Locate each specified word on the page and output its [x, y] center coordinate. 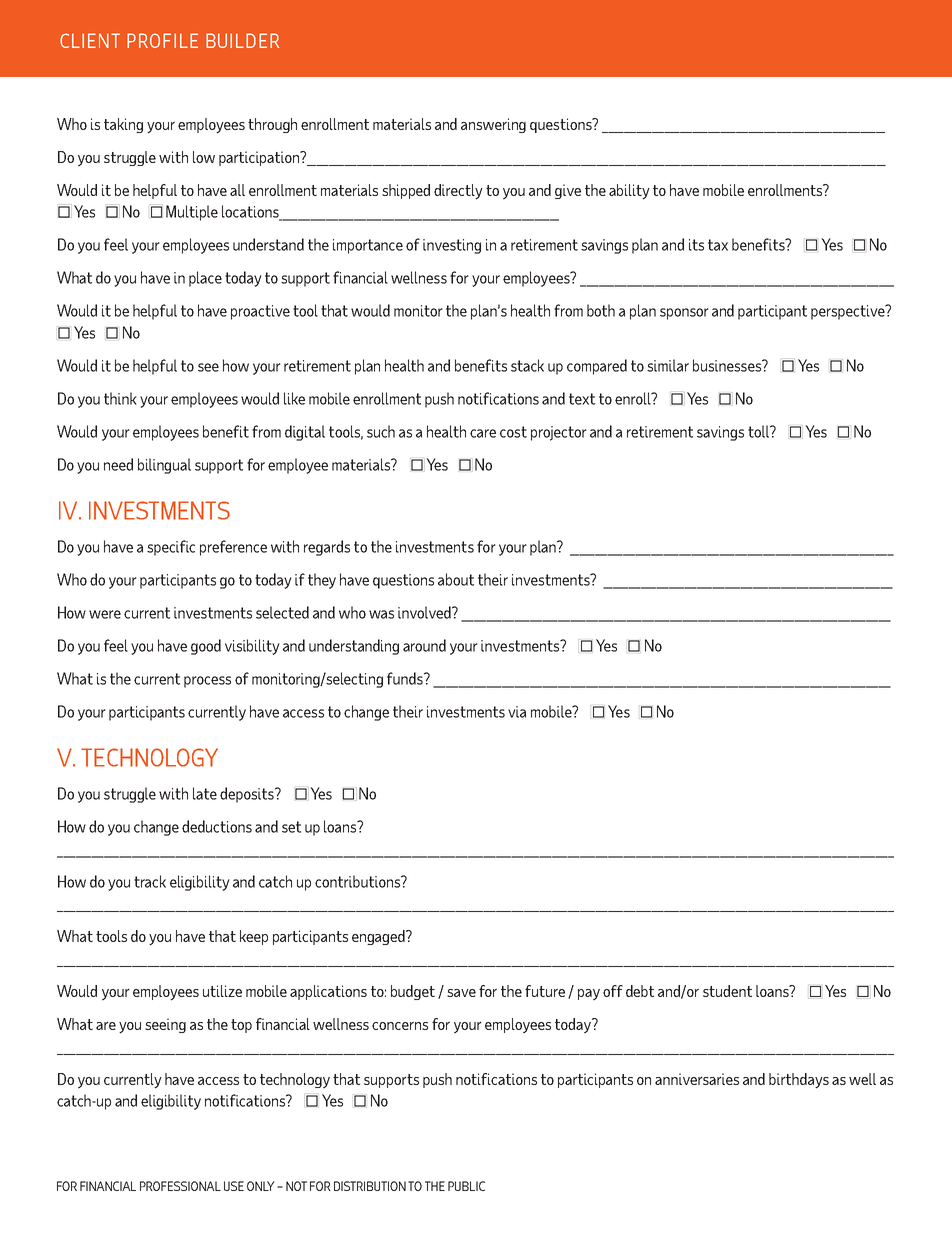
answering [493, 125]
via [517, 712]
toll [759, 431]
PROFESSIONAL [180, 1186]
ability [629, 192]
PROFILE [162, 40]
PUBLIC [466, 1186]
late [205, 793]
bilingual [164, 466]
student [727, 991]
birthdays [799, 1081]
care [483, 433]
